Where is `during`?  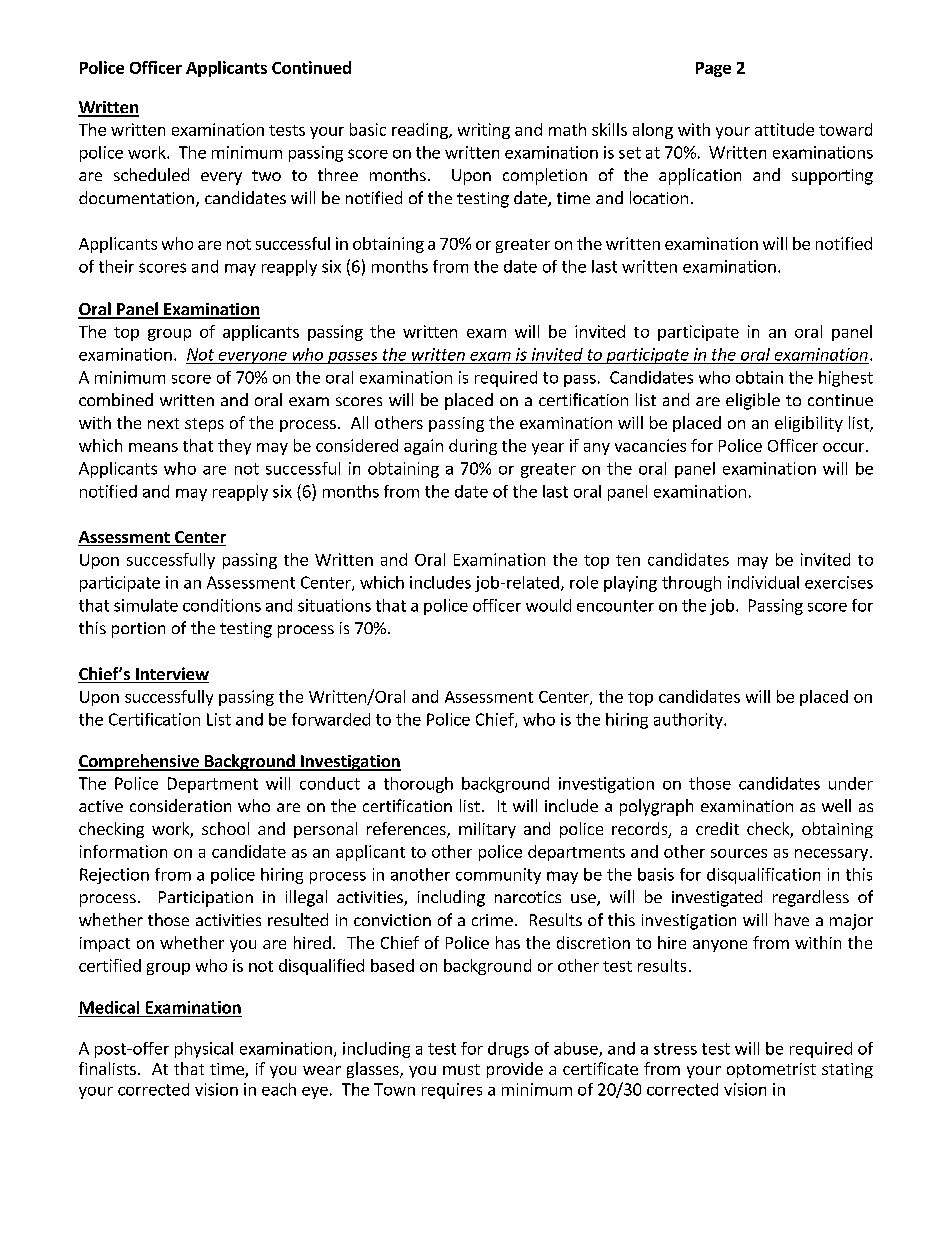
during is located at coordinates (473, 447).
